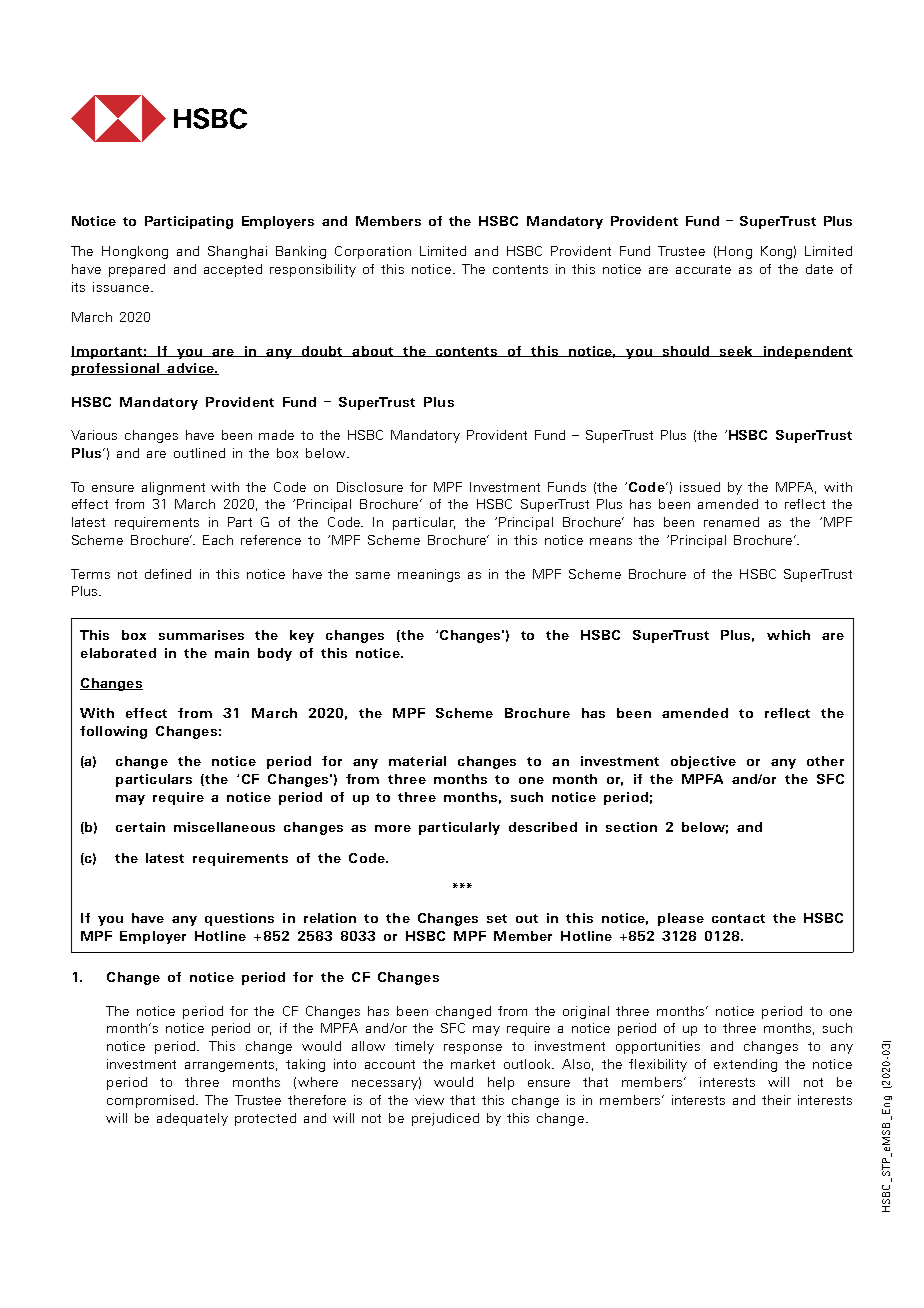 Image resolution: width=924 pixels, height=1308 pixels. I want to click on prepared, so click(137, 270).
